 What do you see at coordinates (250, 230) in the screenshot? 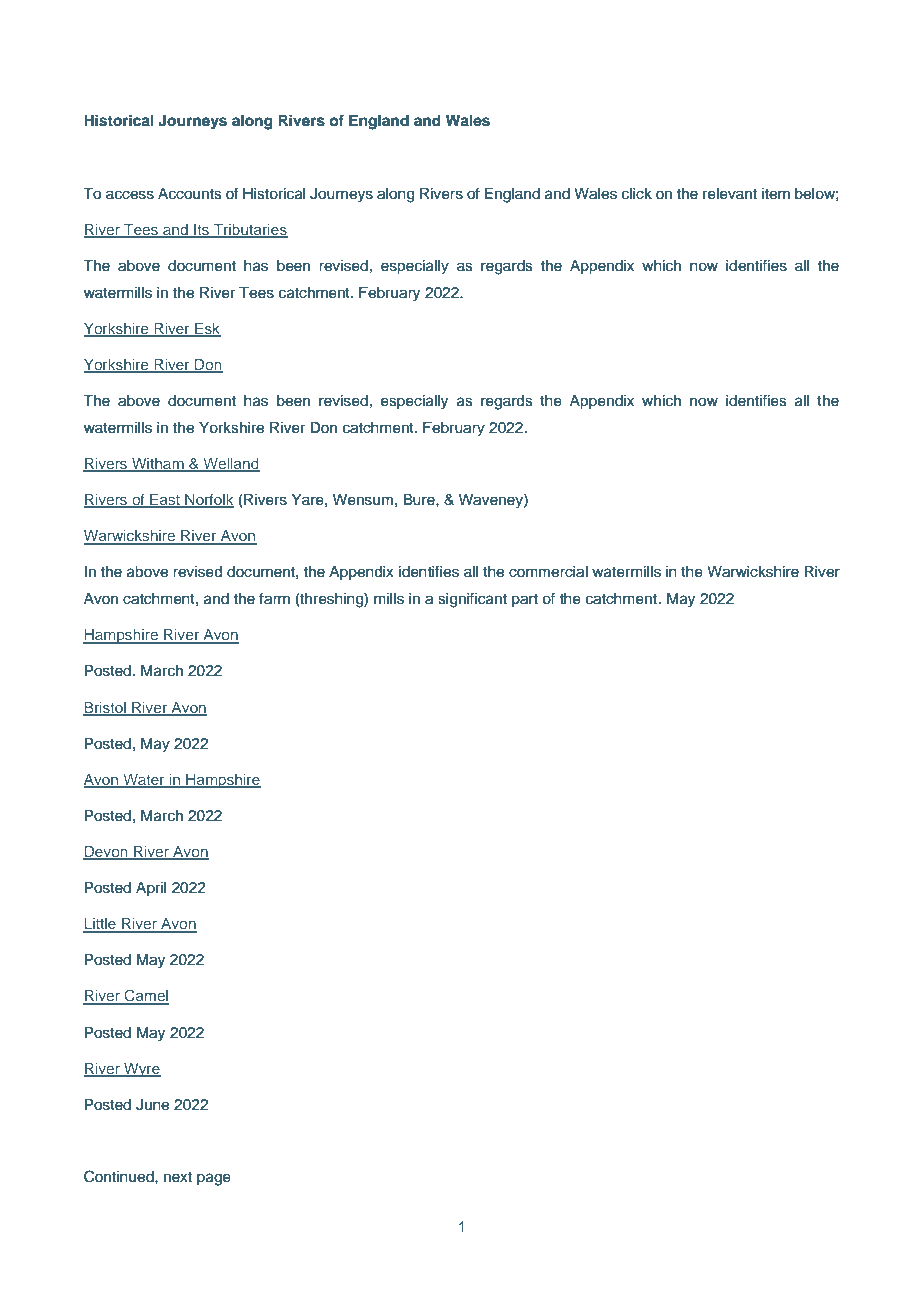
I see `Tributaries` at bounding box center [250, 230].
